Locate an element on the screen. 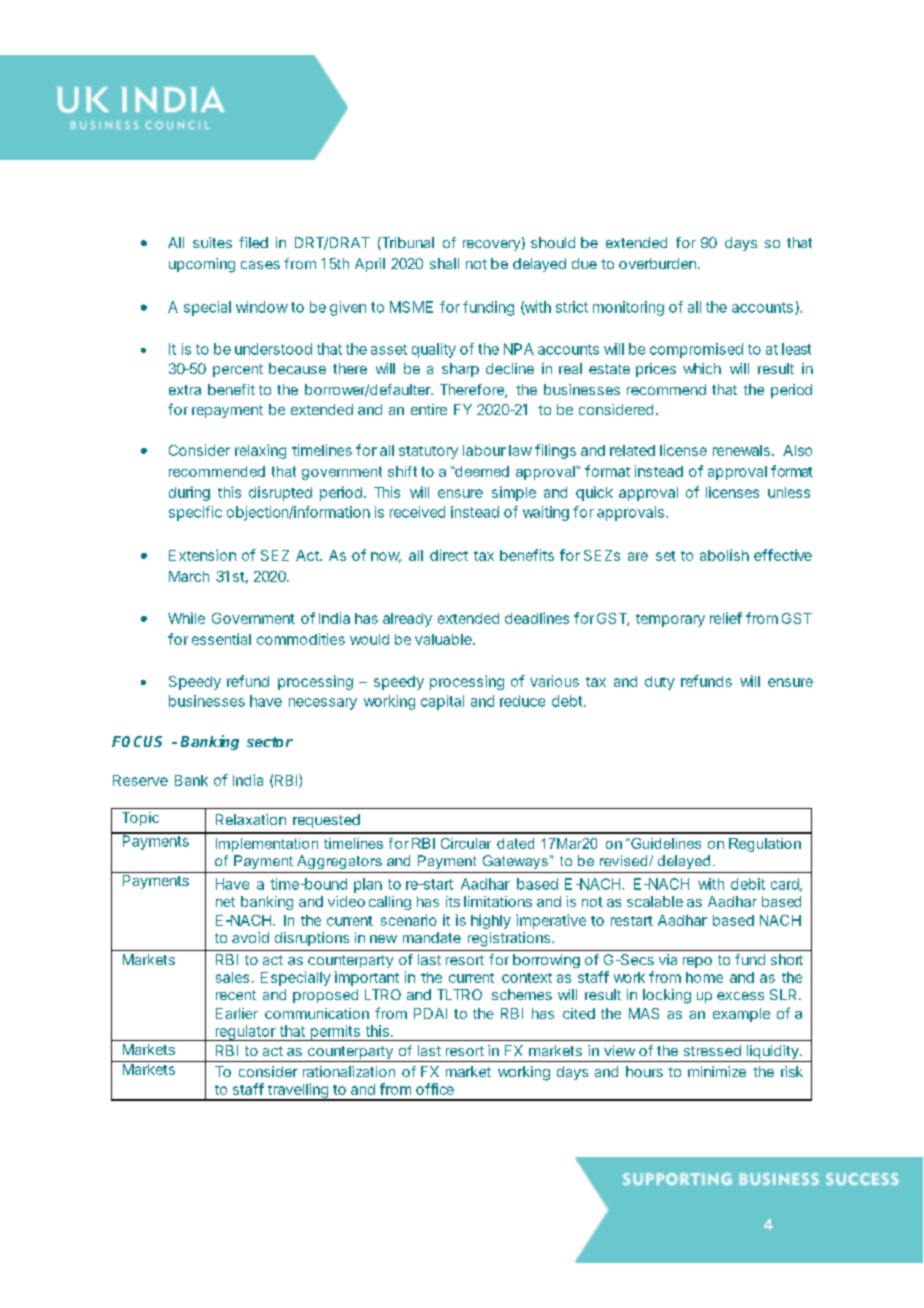 Image resolution: width=924 pixels, height=1308 pixels. renewals is located at coordinates (741, 450).
